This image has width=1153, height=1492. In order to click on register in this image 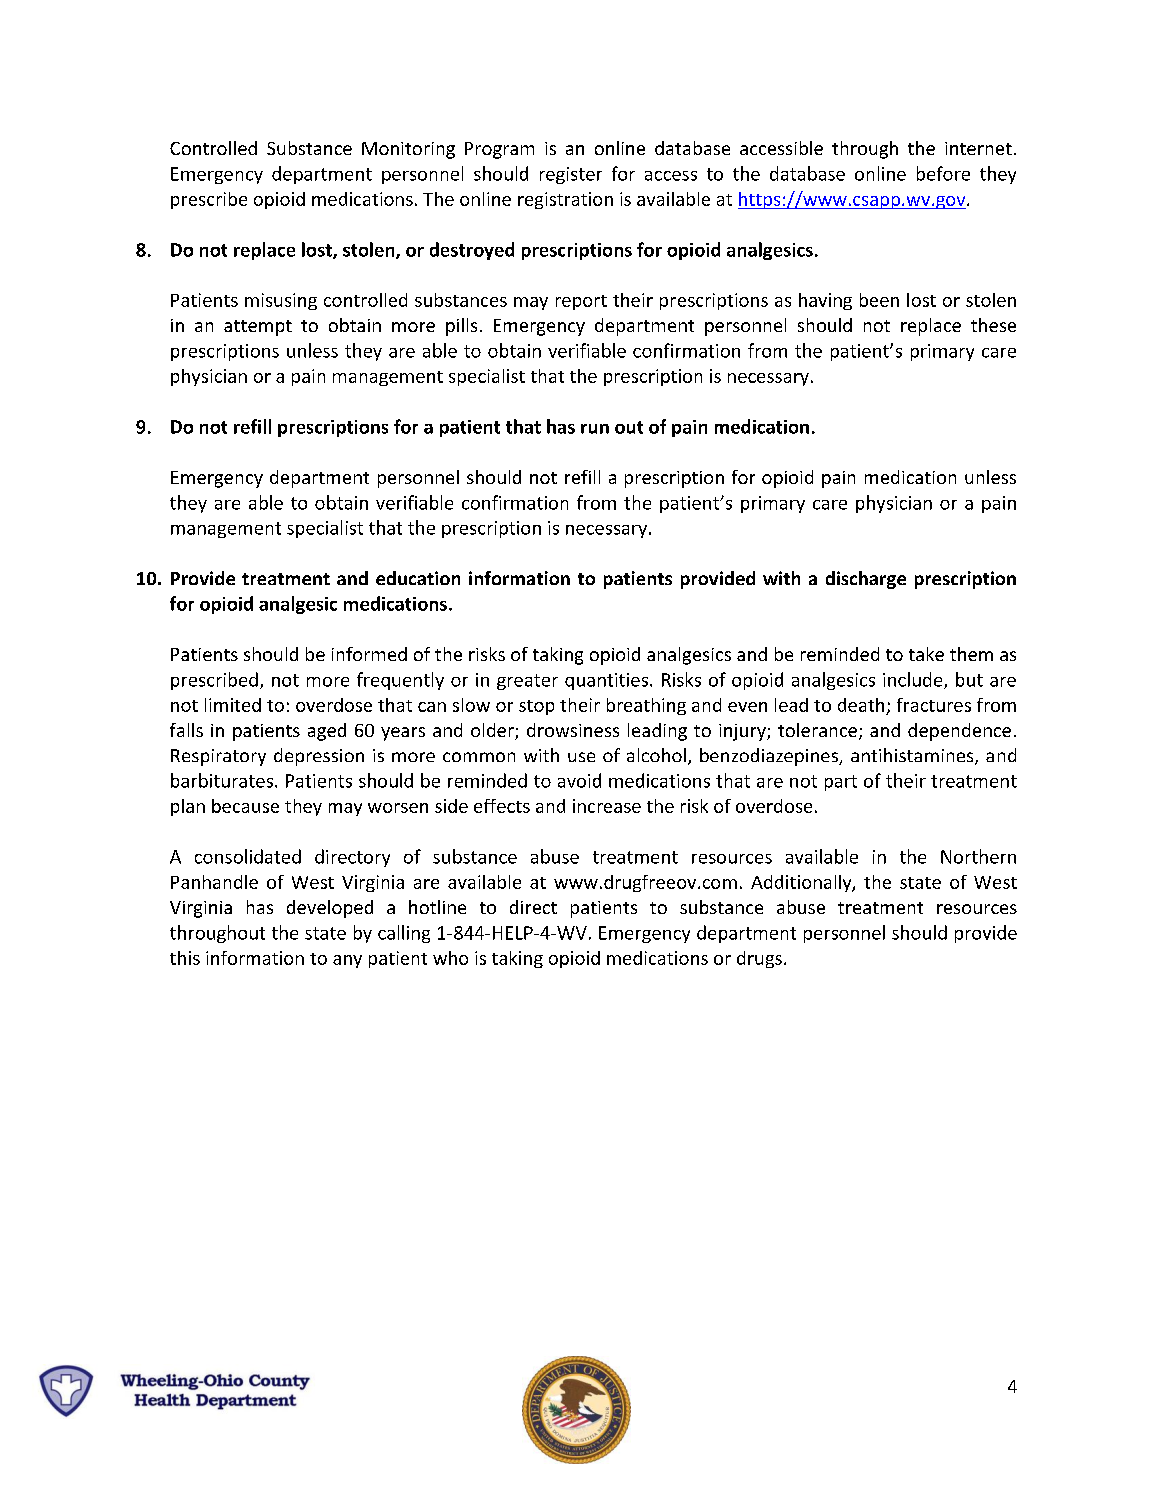, I will do `click(571, 175)`.
